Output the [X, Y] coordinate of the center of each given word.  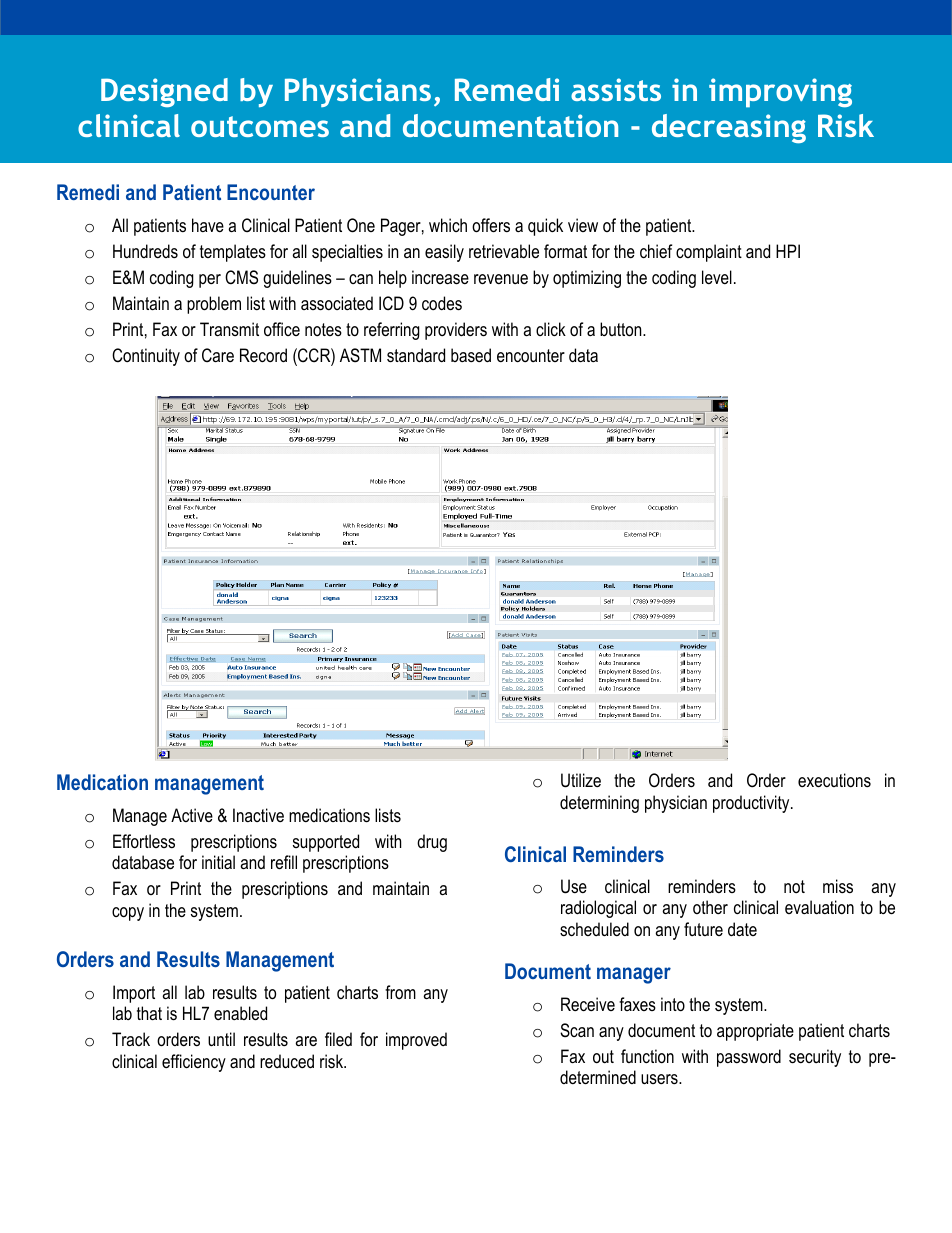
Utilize [581, 780]
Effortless [144, 841]
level [717, 277]
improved [416, 1041]
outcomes [260, 126]
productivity [752, 804]
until [221, 1039]
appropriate [755, 1032]
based [471, 355]
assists [616, 89]
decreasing [729, 128]
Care [218, 355]
